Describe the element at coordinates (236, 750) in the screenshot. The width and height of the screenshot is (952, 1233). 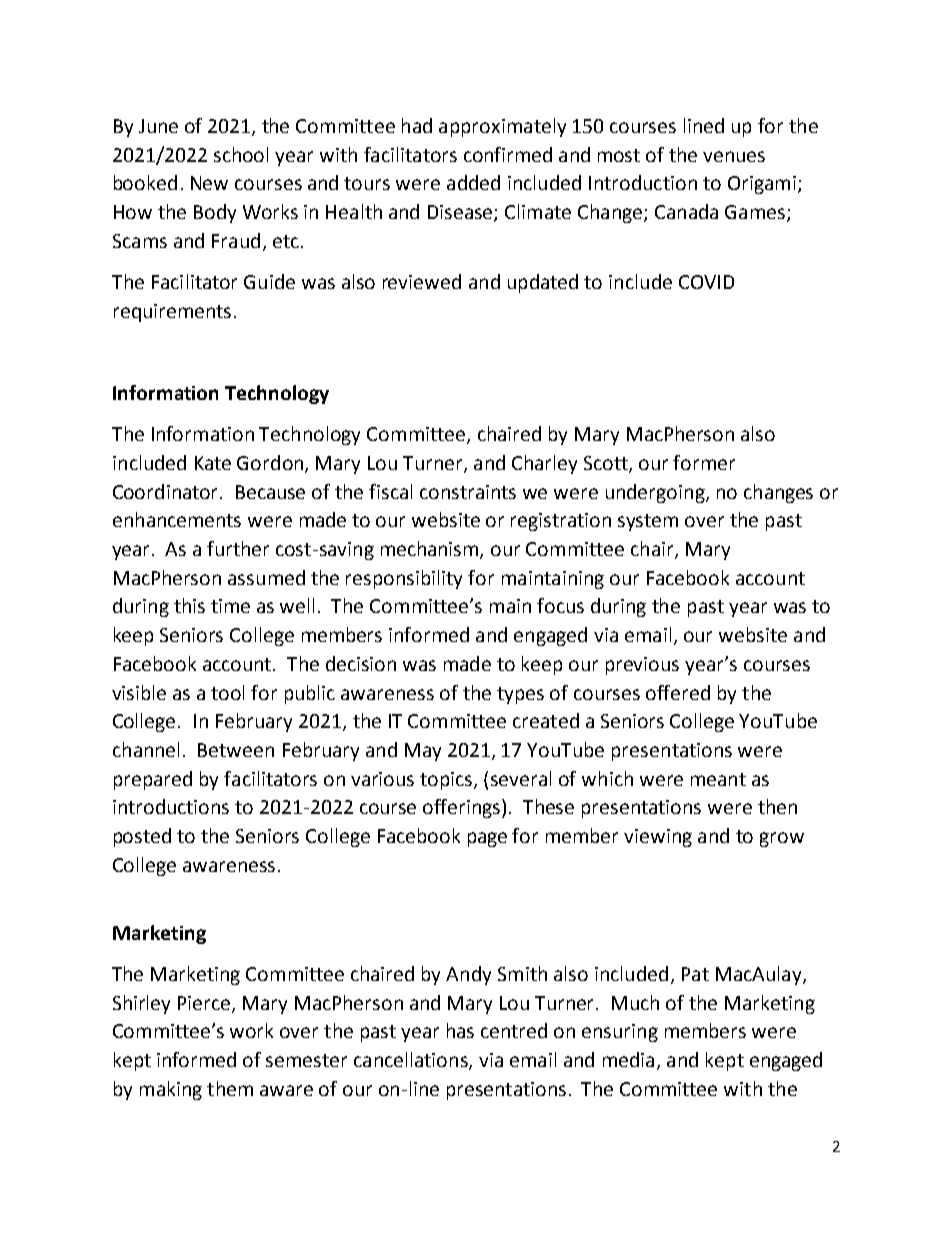
I see `Between` at that location.
